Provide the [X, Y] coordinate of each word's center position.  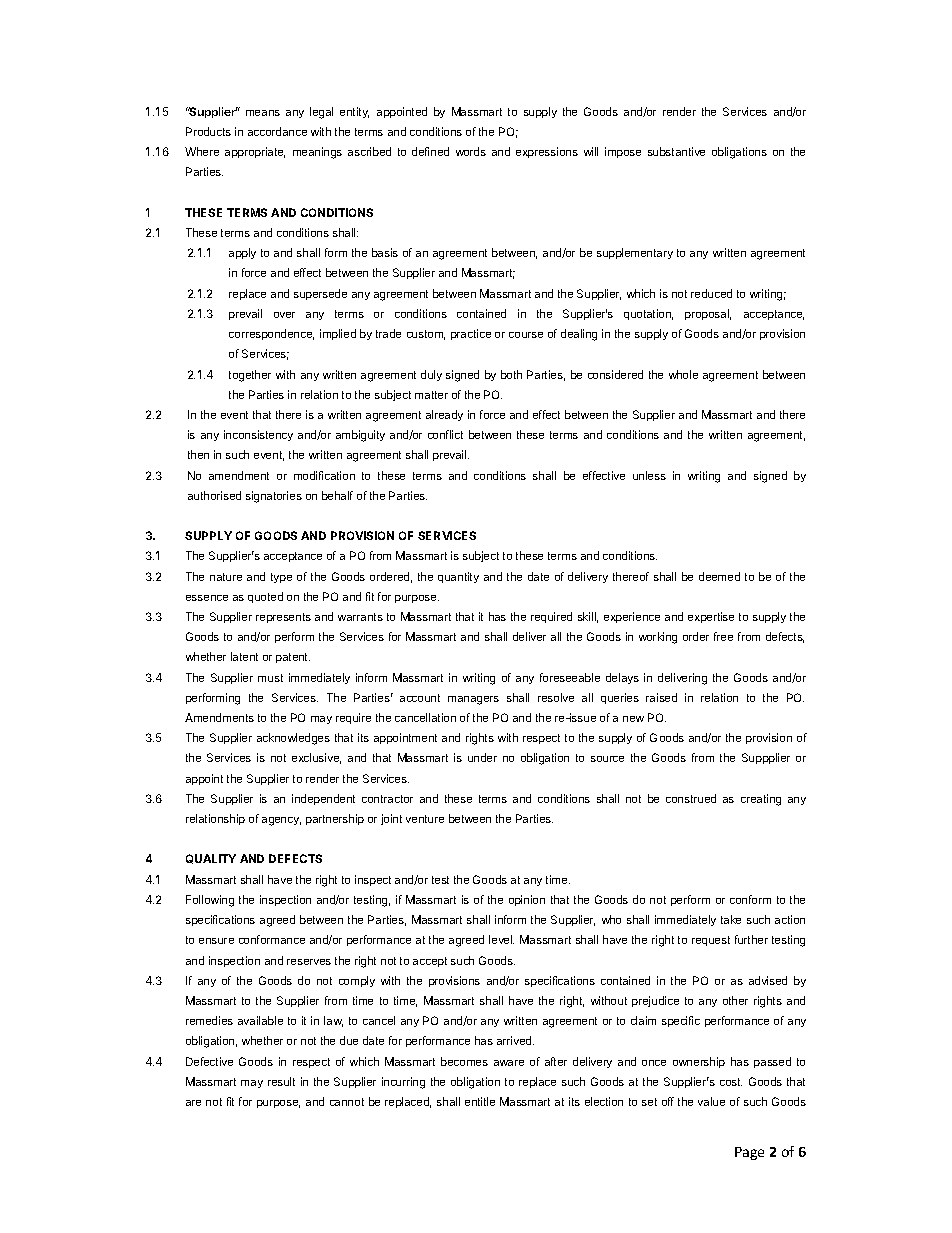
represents [283, 618]
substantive [676, 151]
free [723, 636]
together [250, 376]
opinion [527, 900]
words [471, 151]
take [731, 919]
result [281, 1081]
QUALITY [211, 859]
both [511, 374]
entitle [480, 1101]
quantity [458, 577]
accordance [277, 131]
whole [683, 374]
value [711, 1101]
